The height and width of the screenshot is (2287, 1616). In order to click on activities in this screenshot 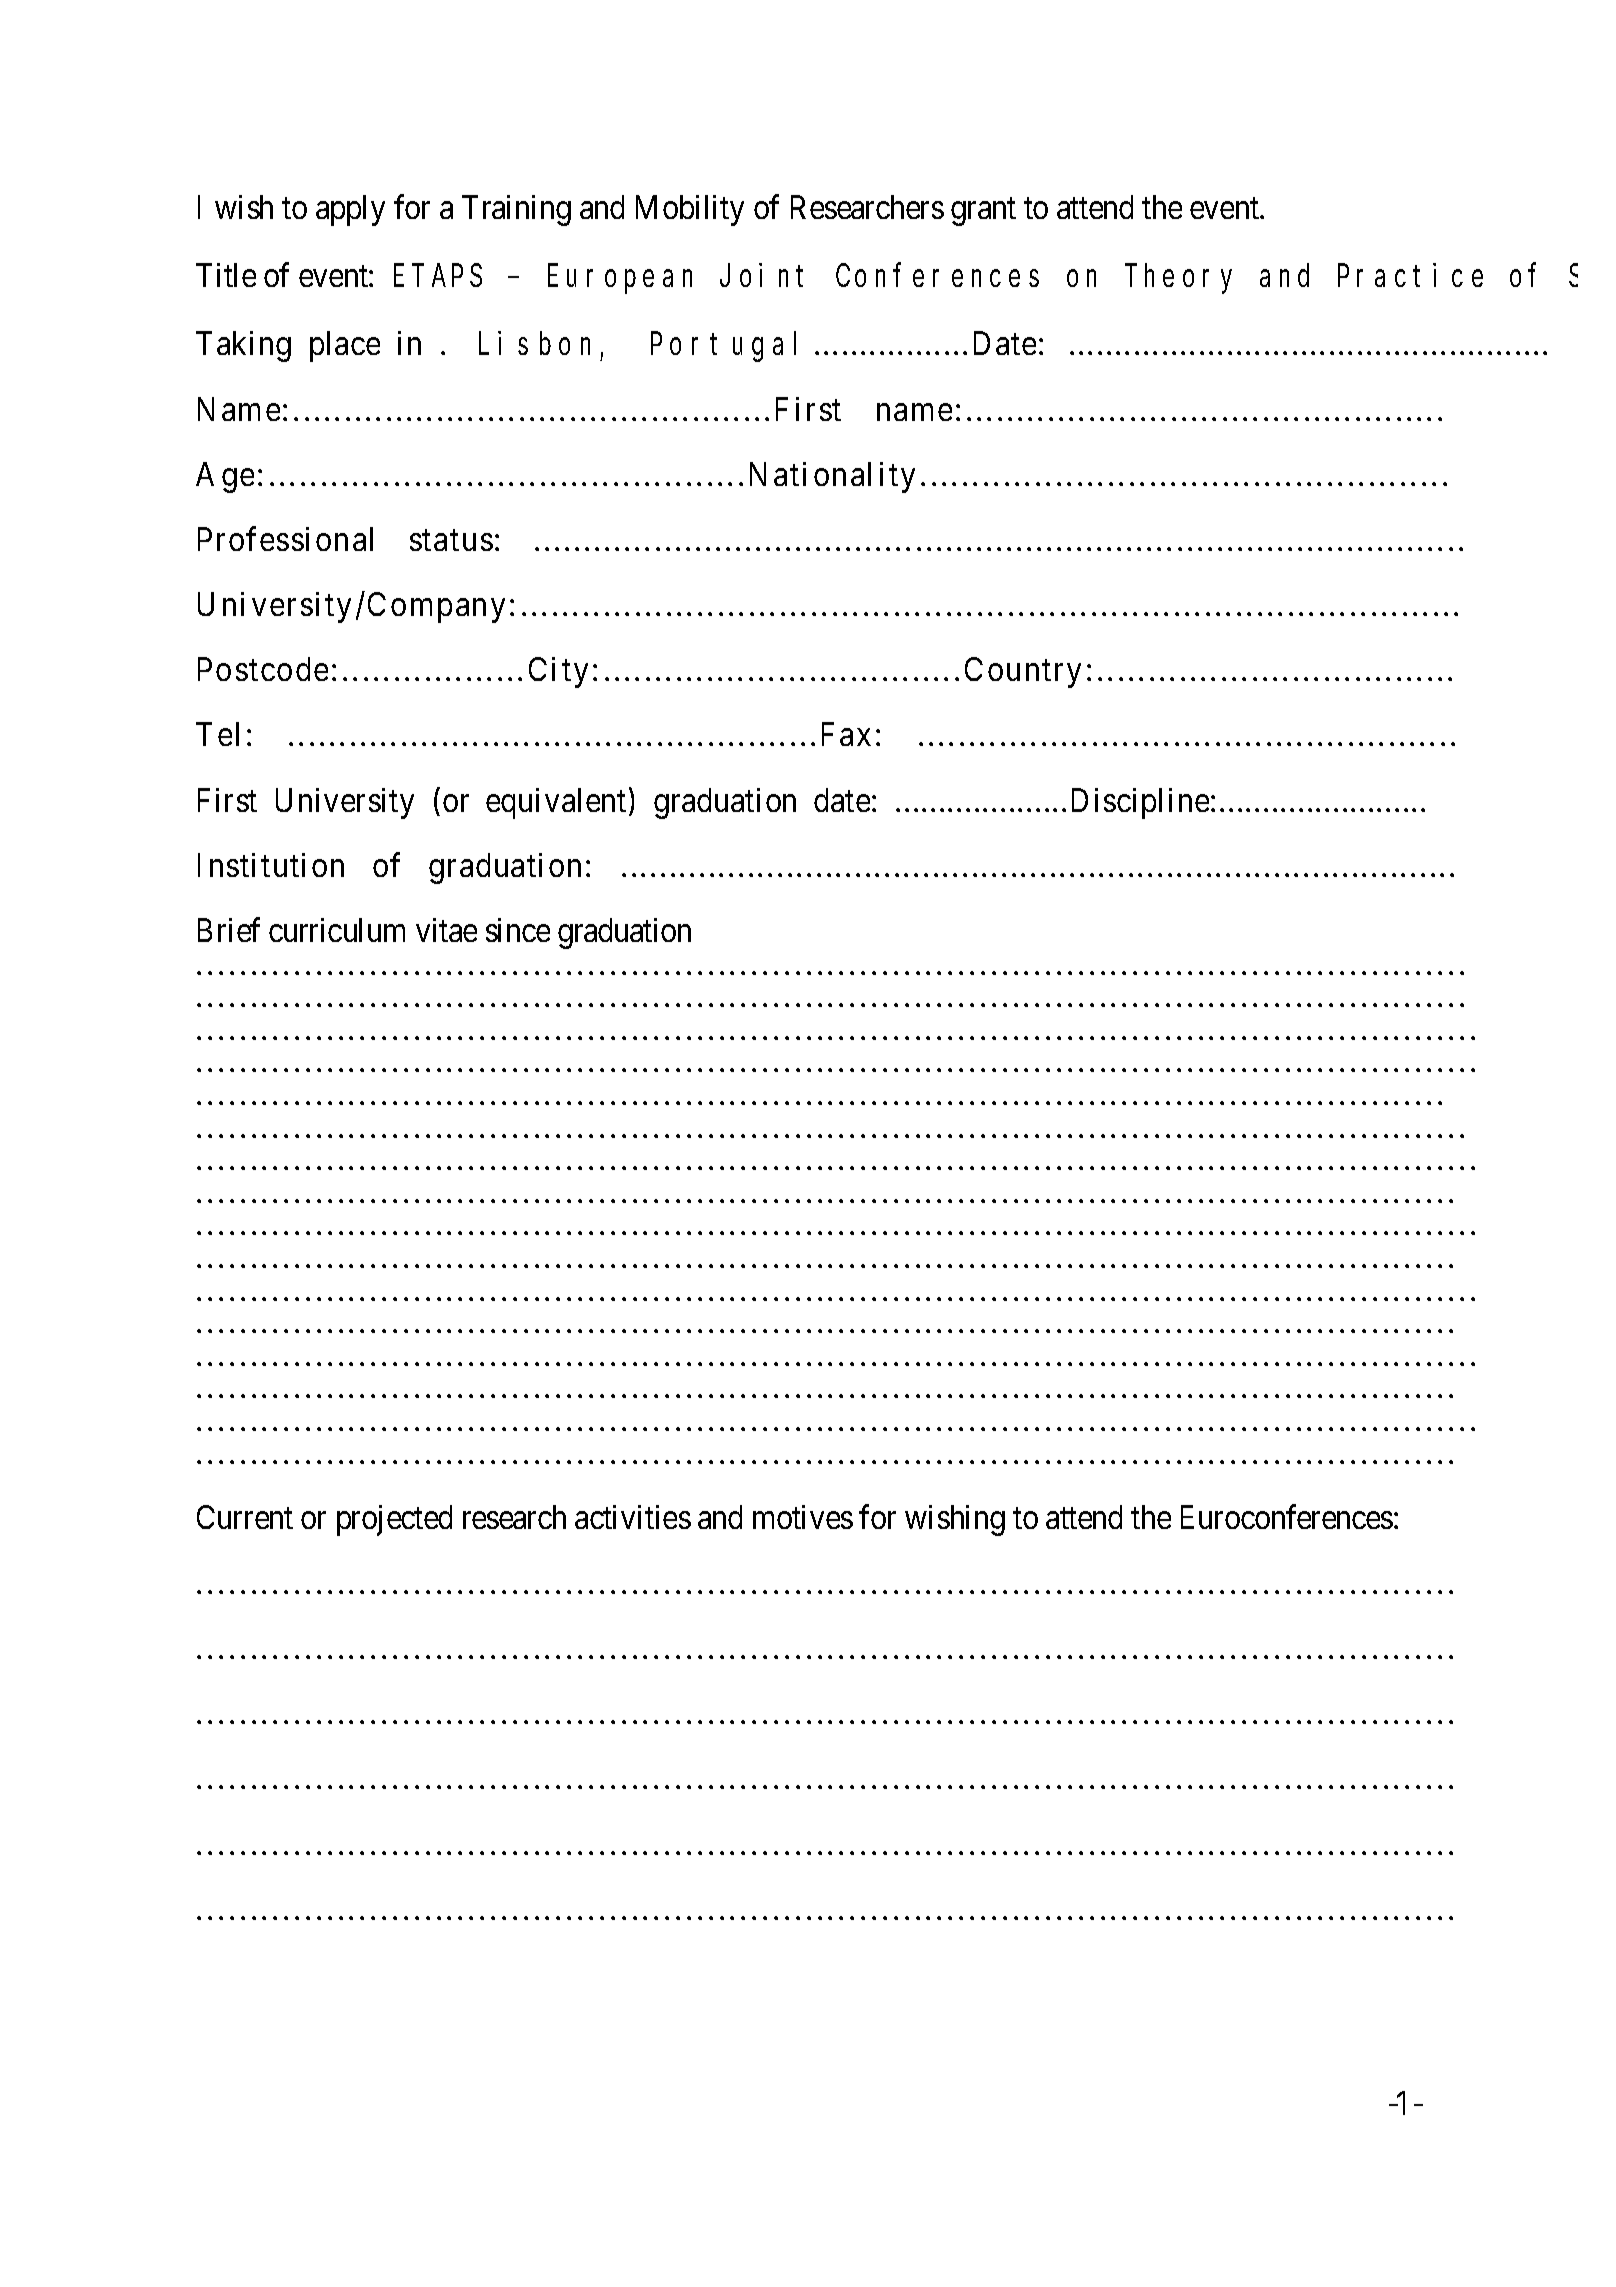, I will do `click(633, 1517)`.
